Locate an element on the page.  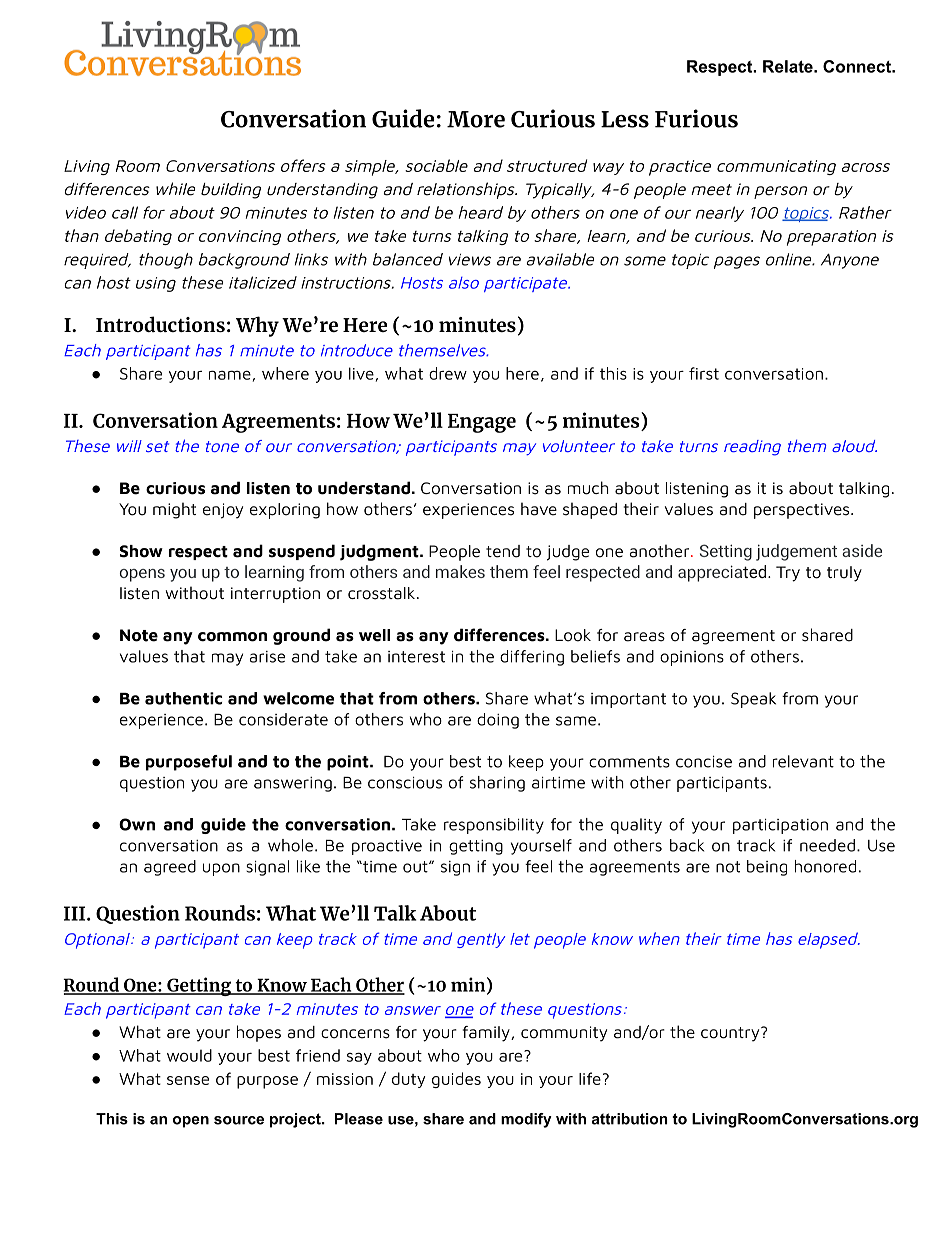
common is located at coordinates (232, 637).
